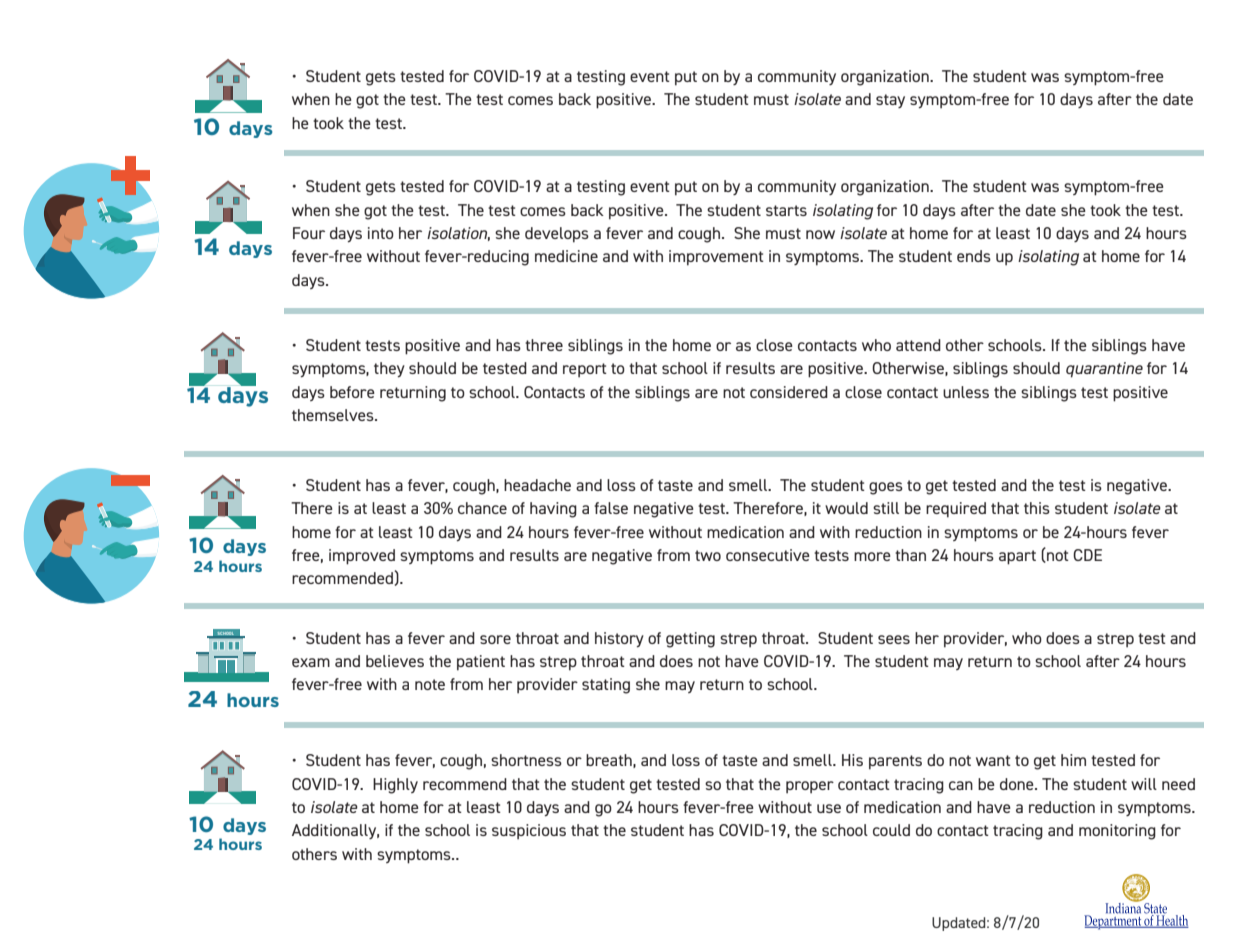 The width and height of the screenshot is (1233, 952). Describe the element at coordinates (1117, 832) in the screenshot. I see `monitoring` at that location.
